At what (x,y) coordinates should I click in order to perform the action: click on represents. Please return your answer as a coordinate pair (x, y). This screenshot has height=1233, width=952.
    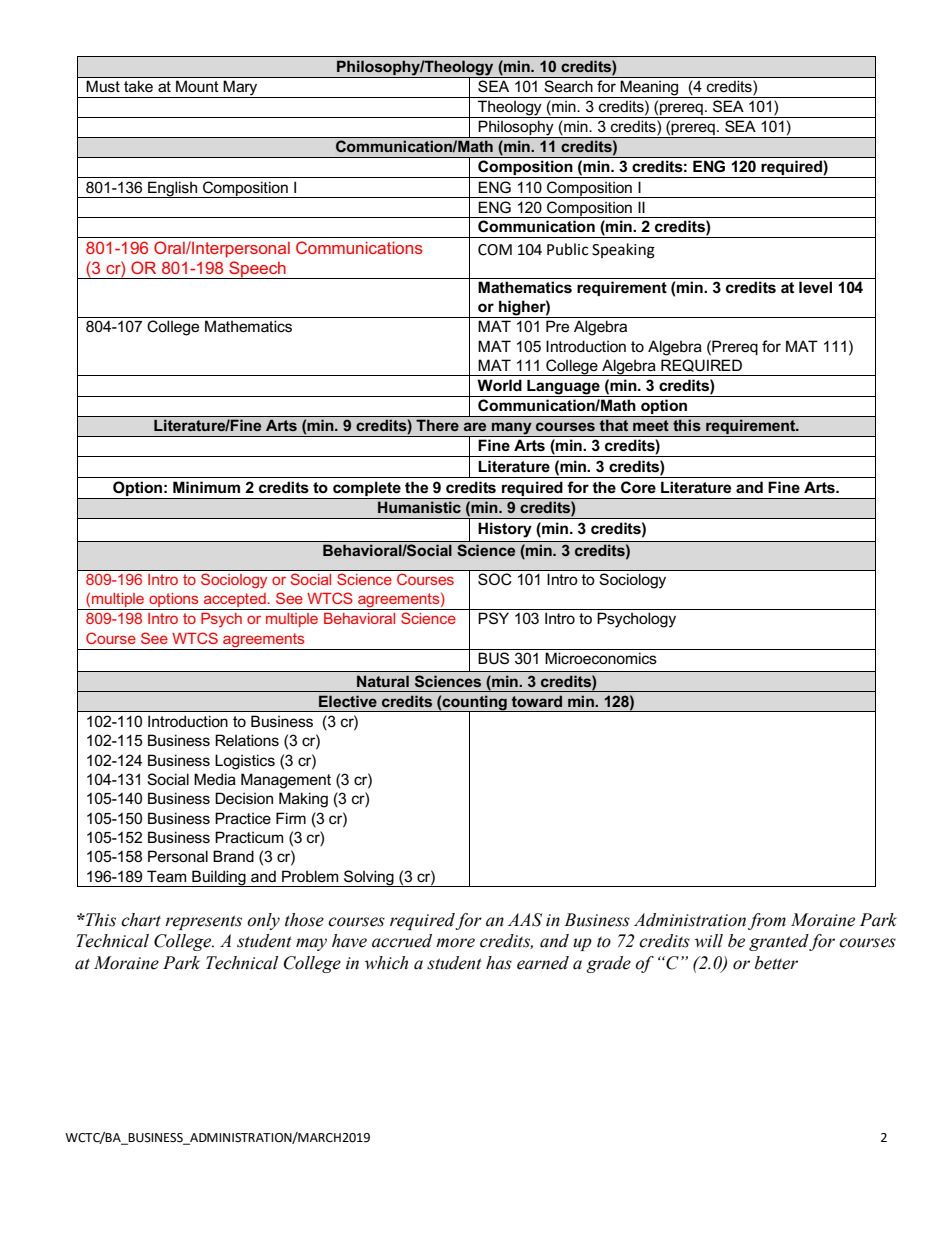
    Looking at the image, I should click on (203, 922).
